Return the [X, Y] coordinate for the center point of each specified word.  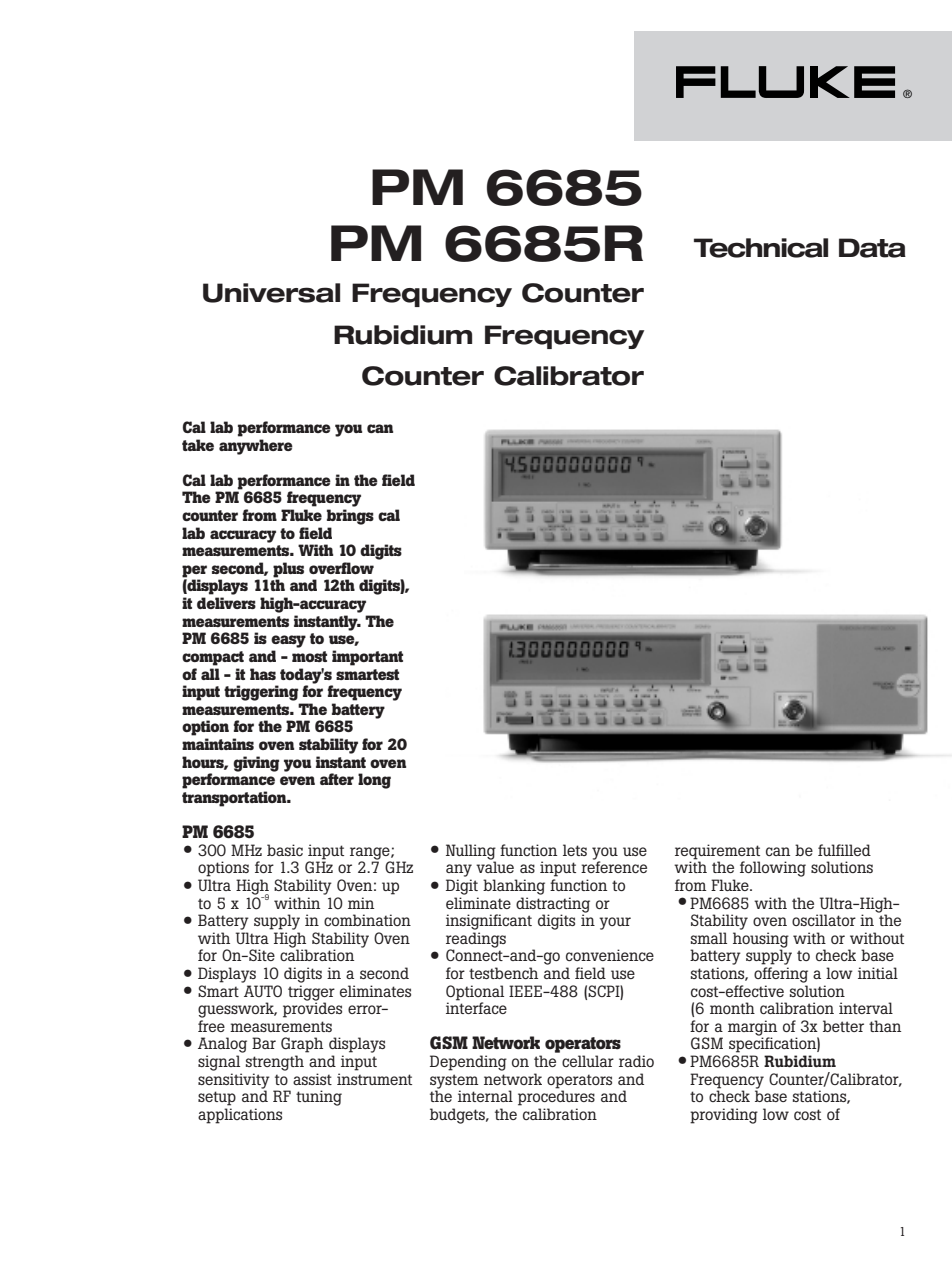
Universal [271, 293]
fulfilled [844, 850]
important [367, 658]
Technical [761, 248]
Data [872, 248]
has [263, 674]
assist [312, 1079]
